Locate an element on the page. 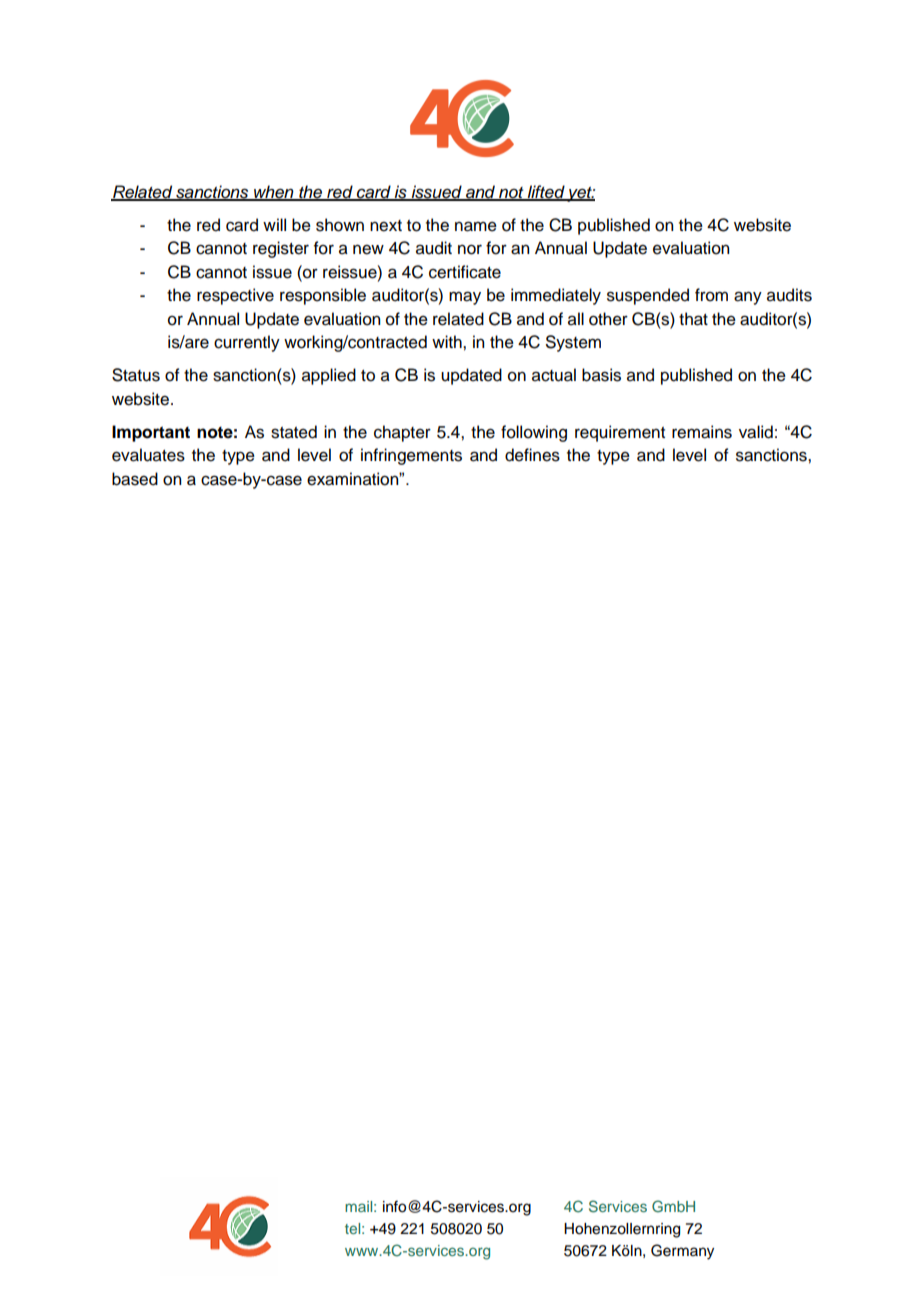 This page has height=1307, width=924. remains is located at coordinates (702, 432).
